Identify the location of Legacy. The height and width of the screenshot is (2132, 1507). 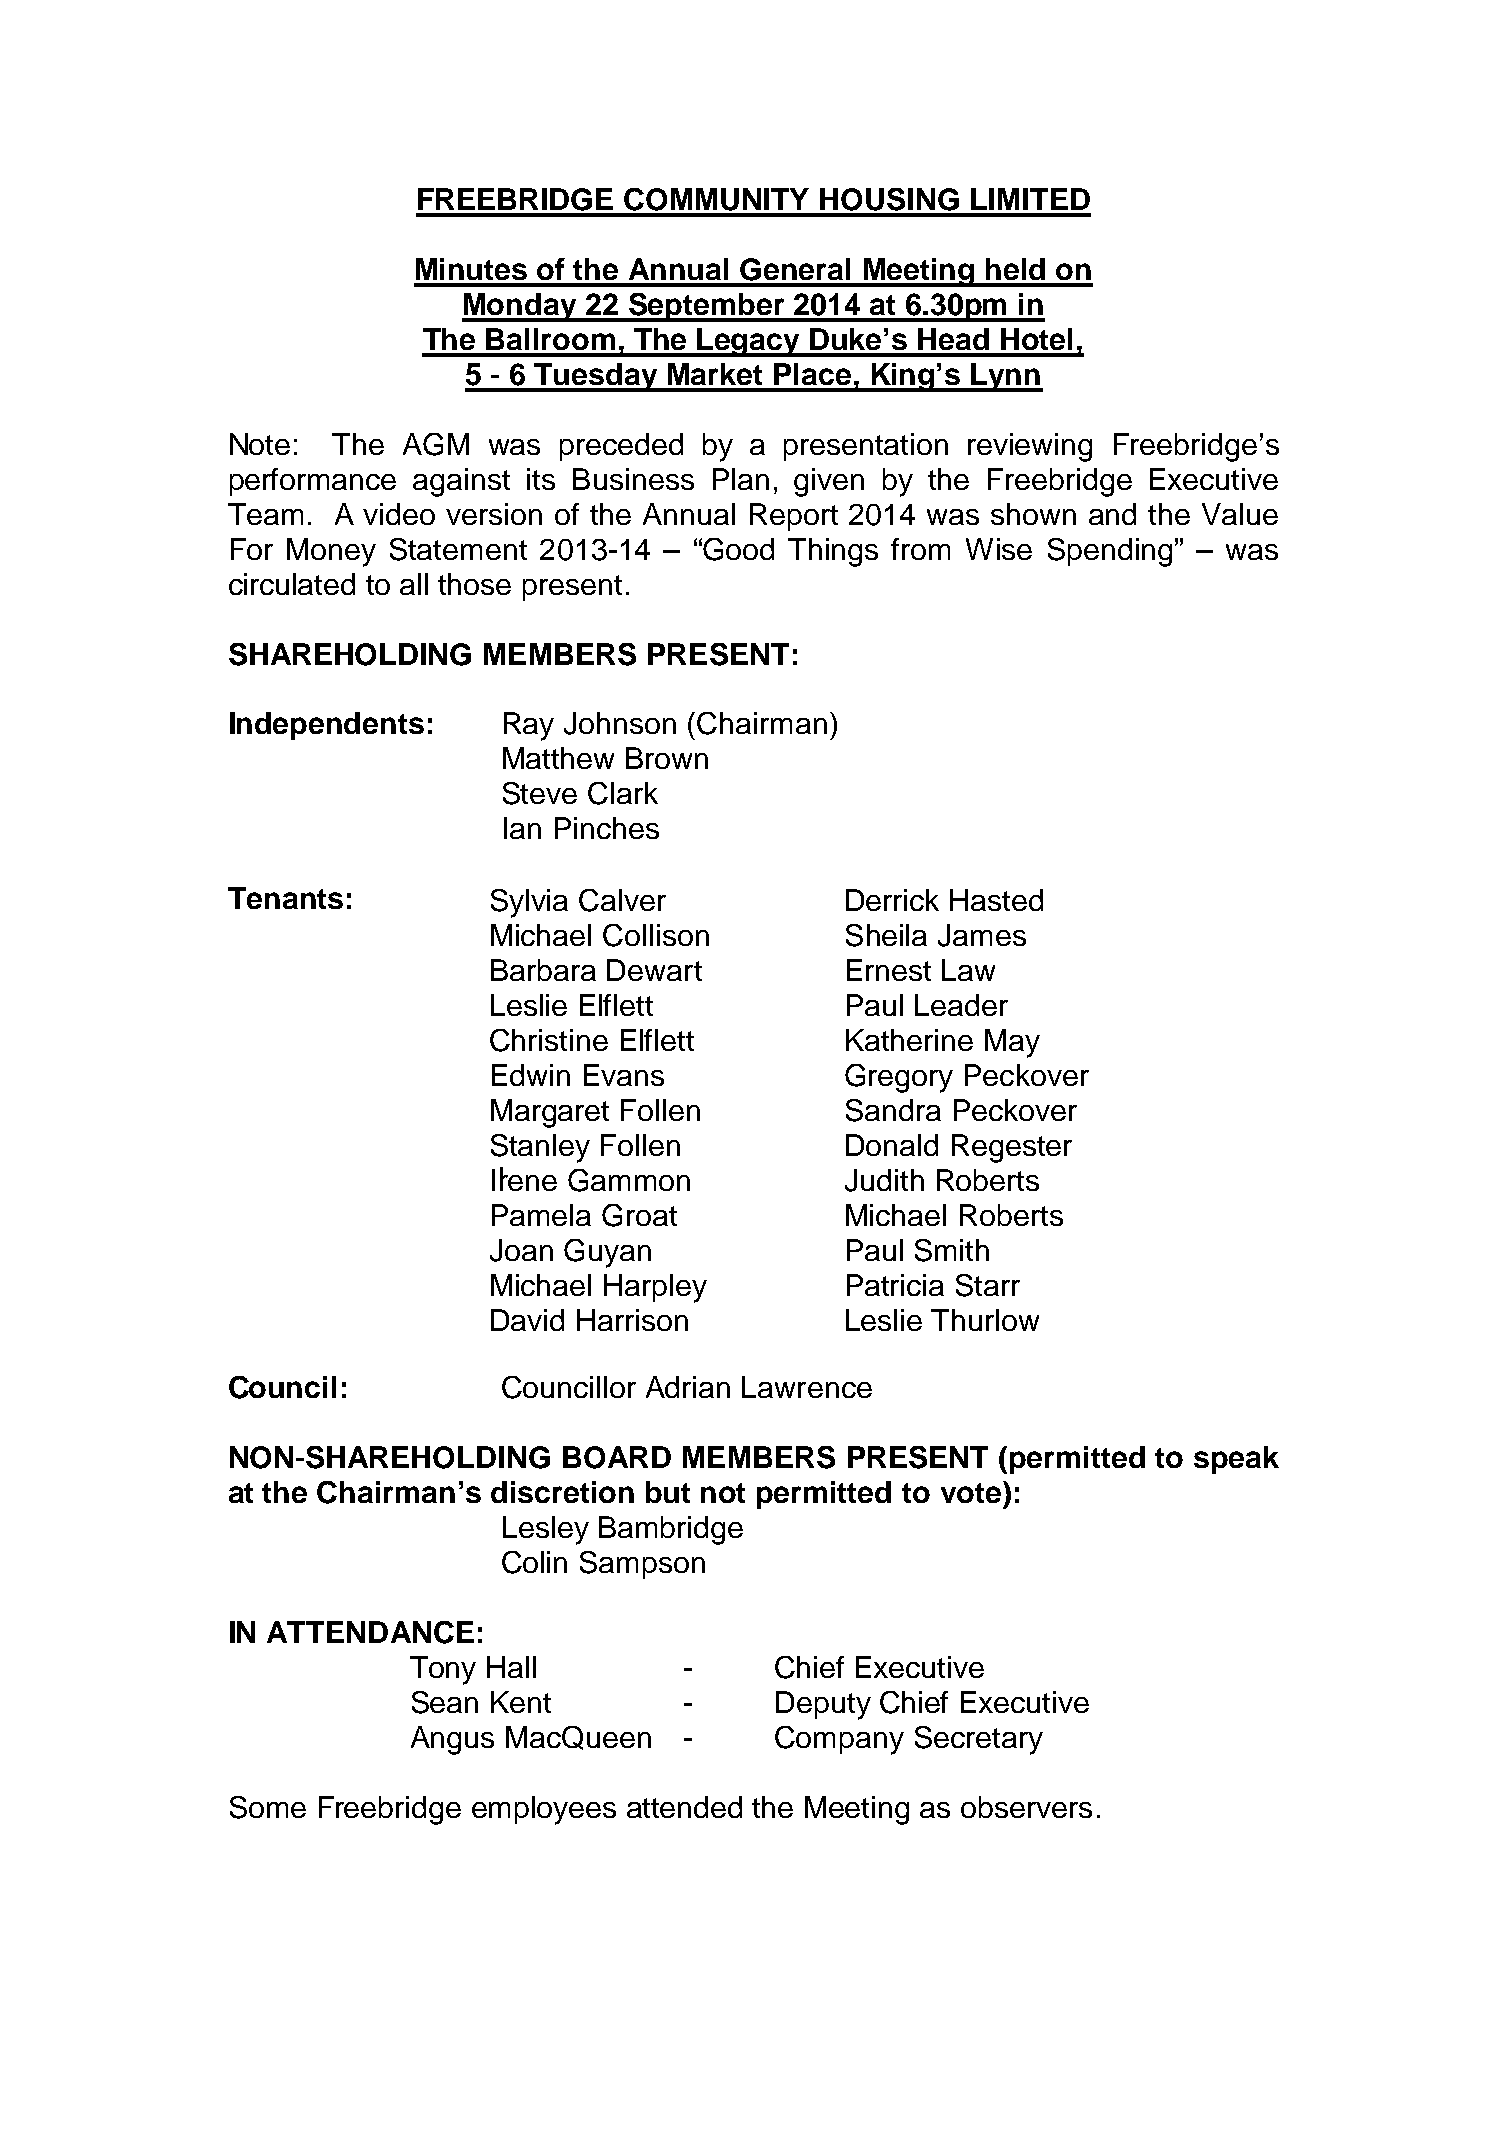
(749, 342).
